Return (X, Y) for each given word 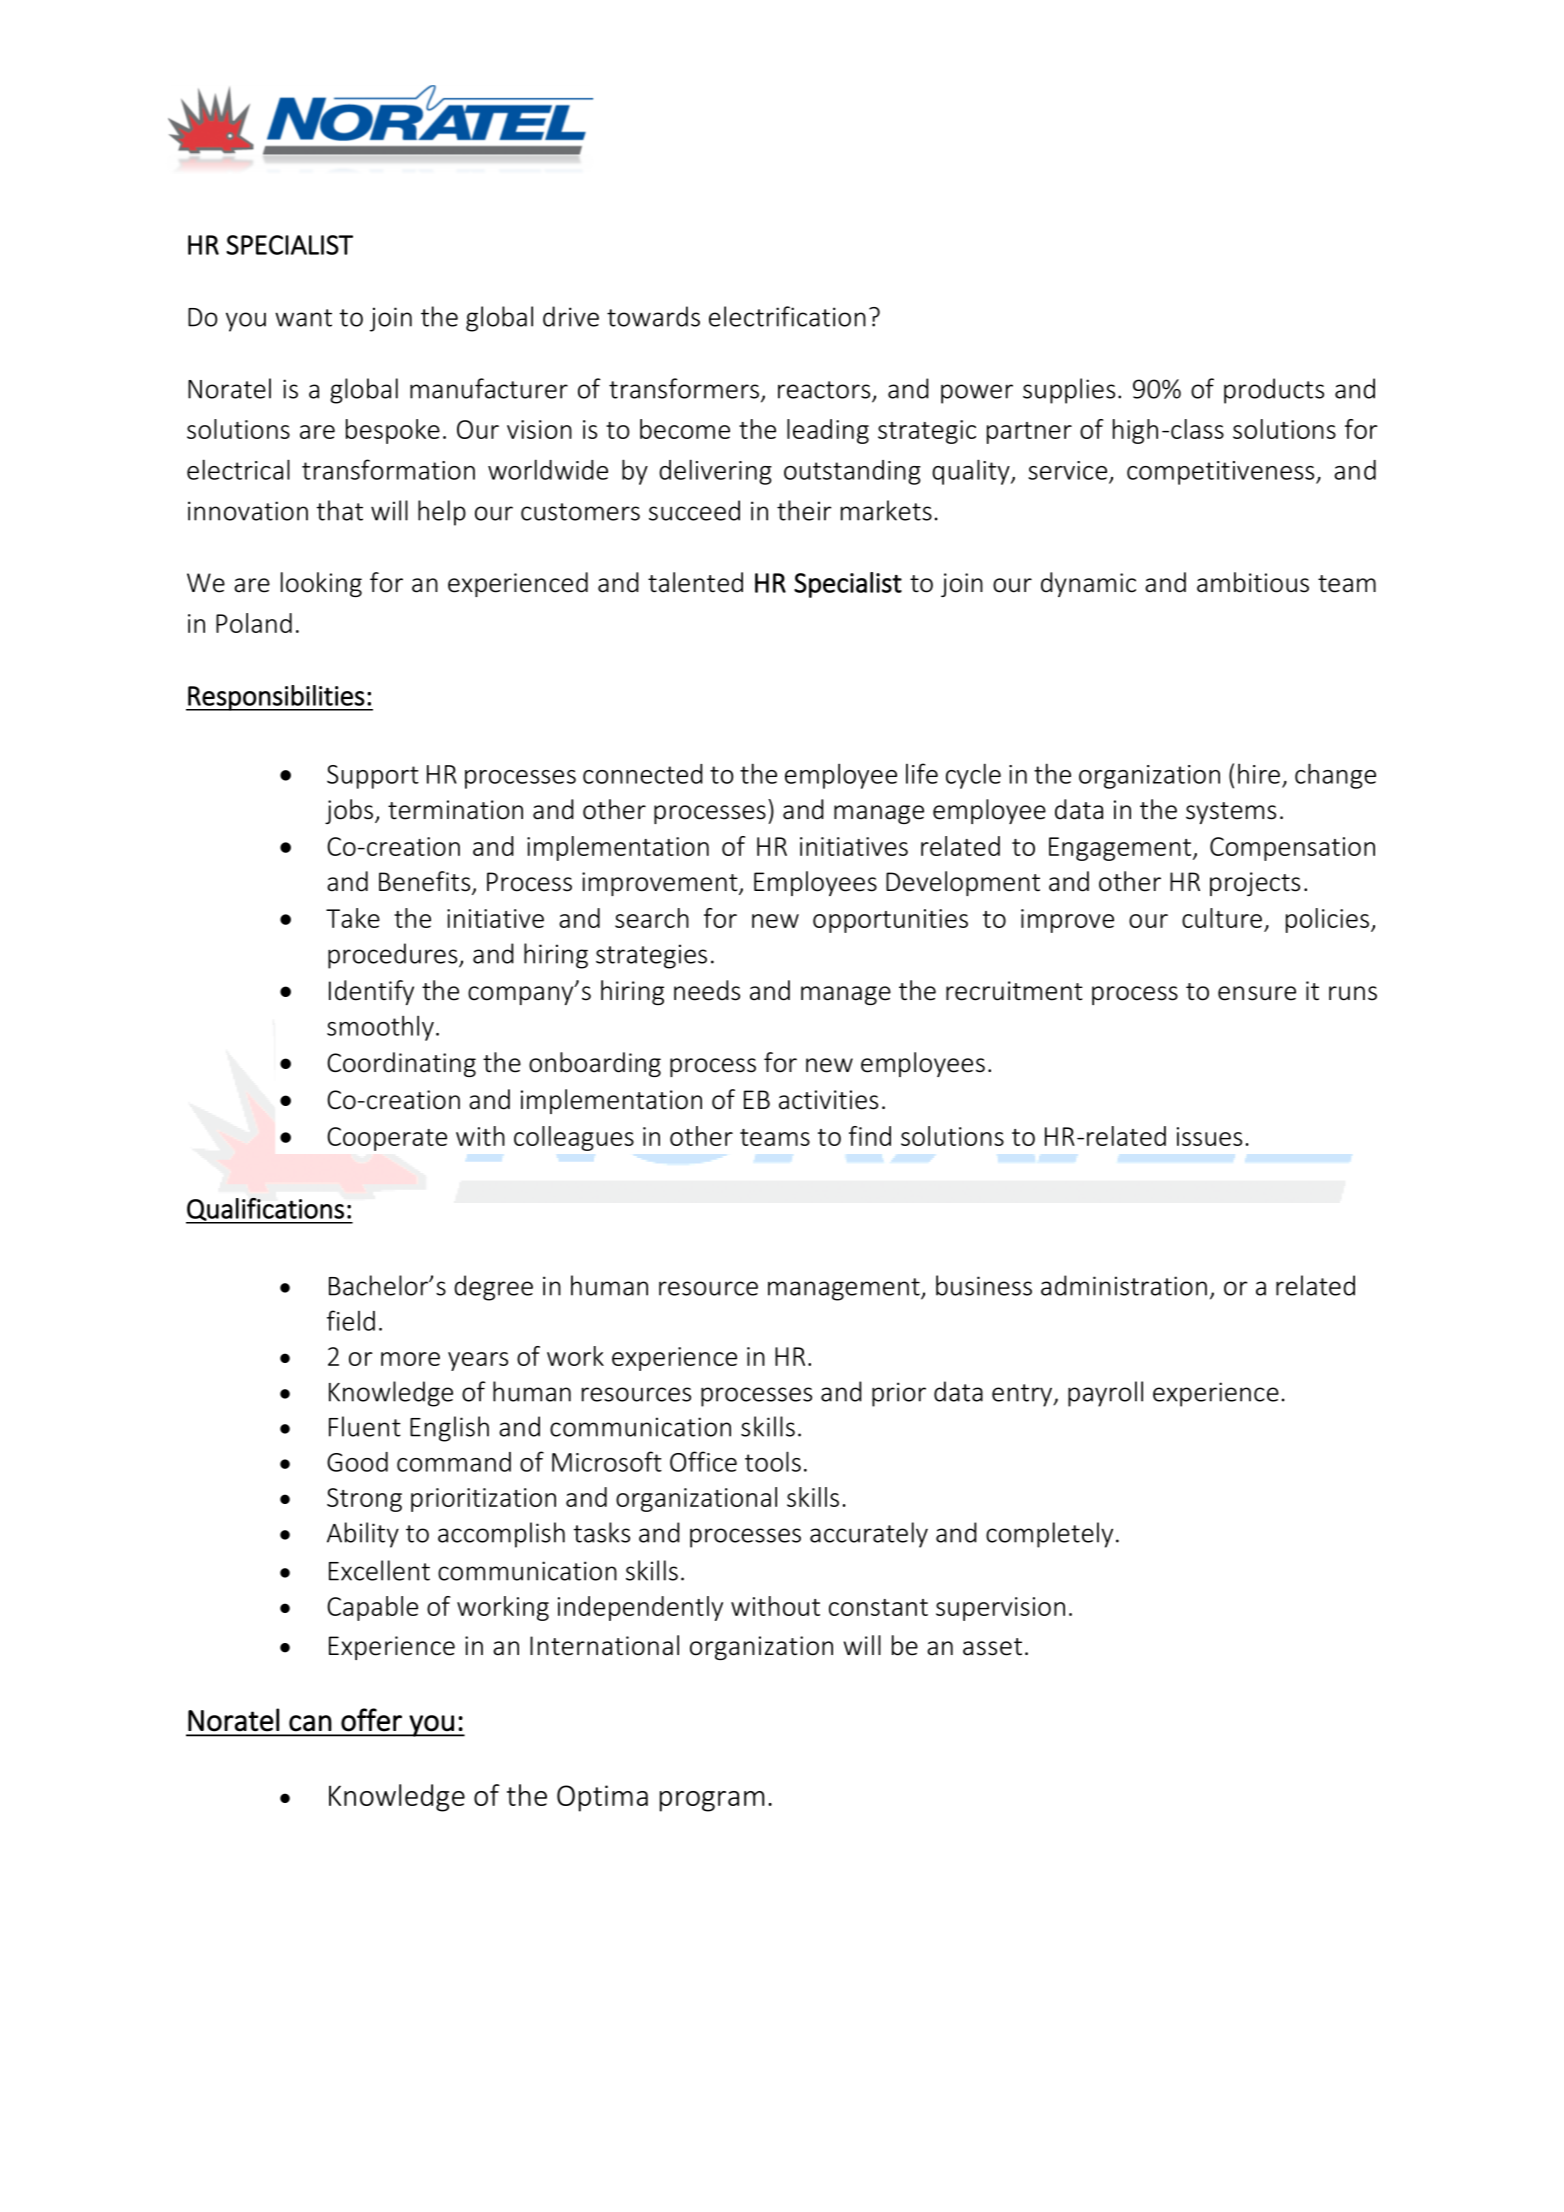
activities (828, 1100)
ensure (1257, 993)
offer (371, 1720)
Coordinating (401, 1064)
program (712, 1801)
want (303, 318)
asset (992, 1647)
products (1274, 391)
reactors (825, 391)
